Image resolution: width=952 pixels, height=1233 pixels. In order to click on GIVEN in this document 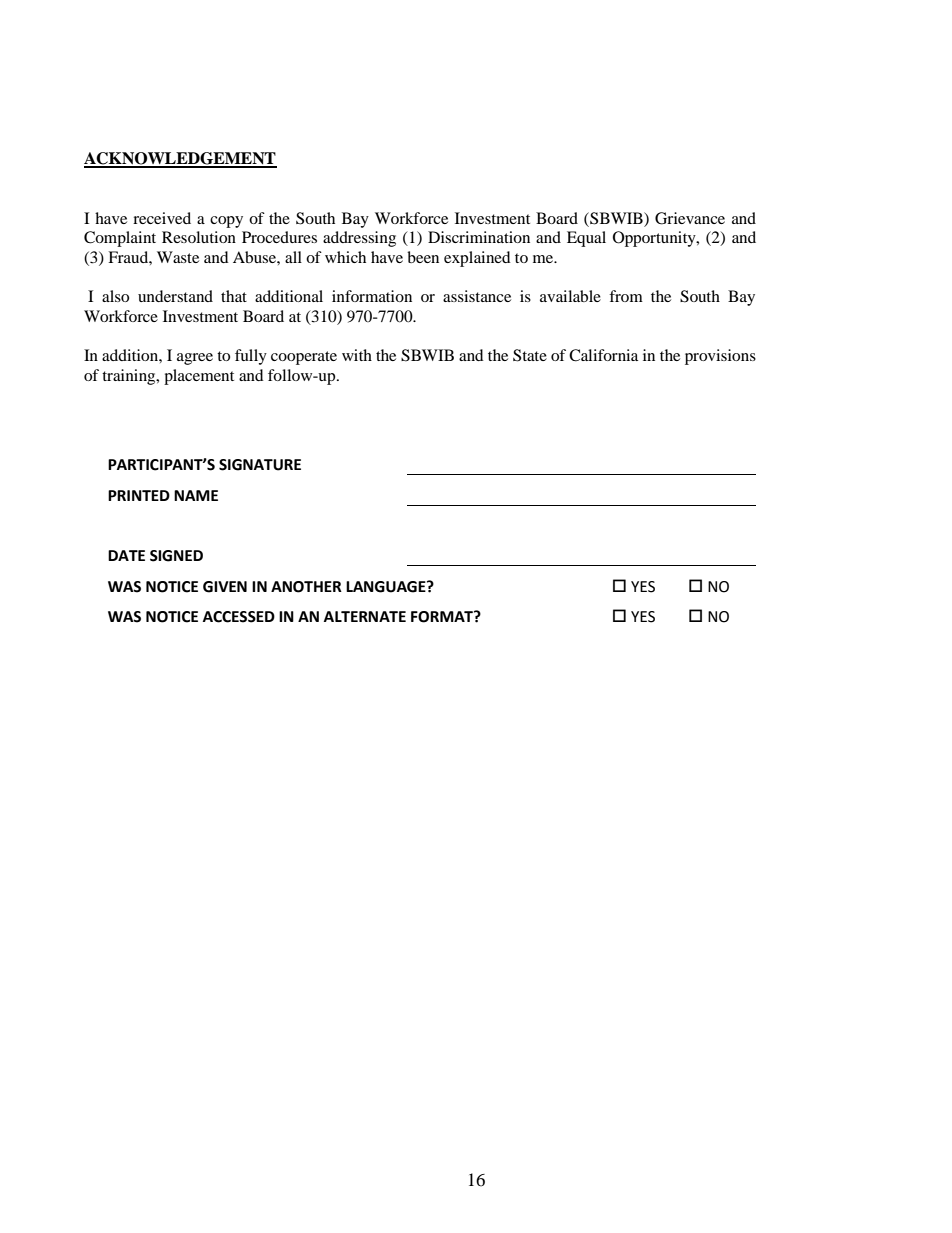, I will do `click(225, 587)`.
